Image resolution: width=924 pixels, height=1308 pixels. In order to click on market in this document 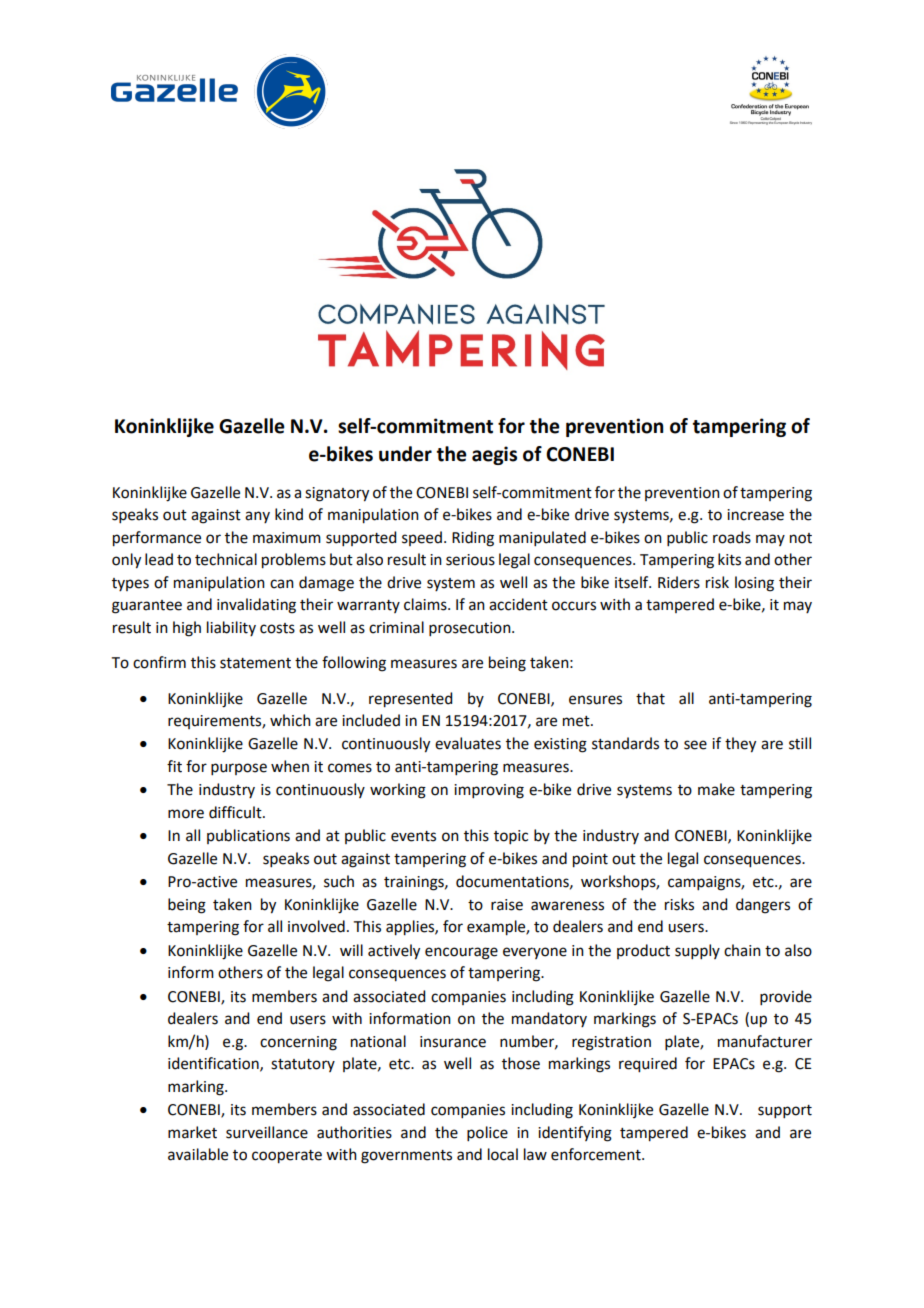, I will do `click(192, 1132)`.
